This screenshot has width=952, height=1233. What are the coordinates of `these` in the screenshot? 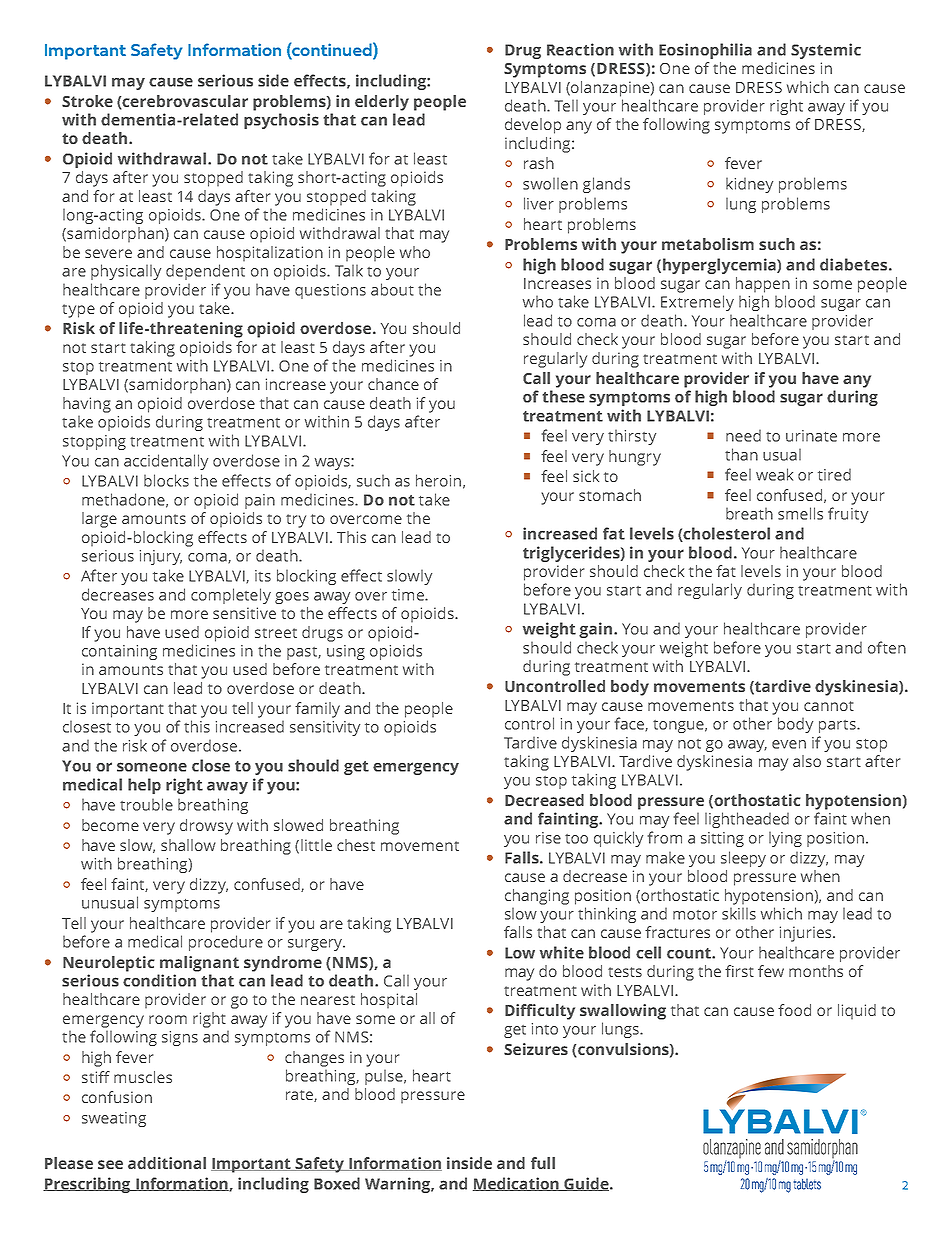 It's located at (563, 396).
